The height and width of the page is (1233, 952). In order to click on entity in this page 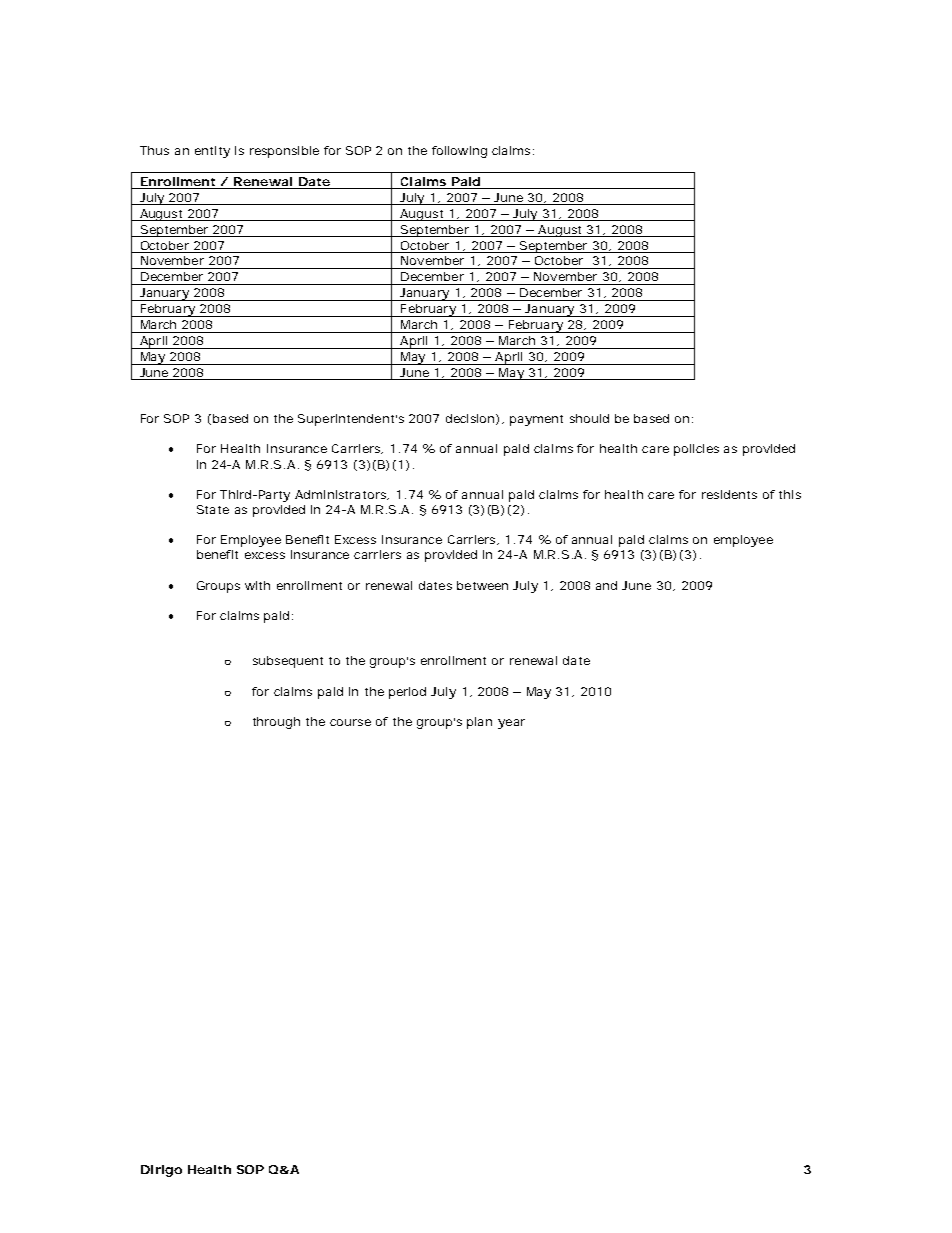, I will do `click(212, 152)`.
